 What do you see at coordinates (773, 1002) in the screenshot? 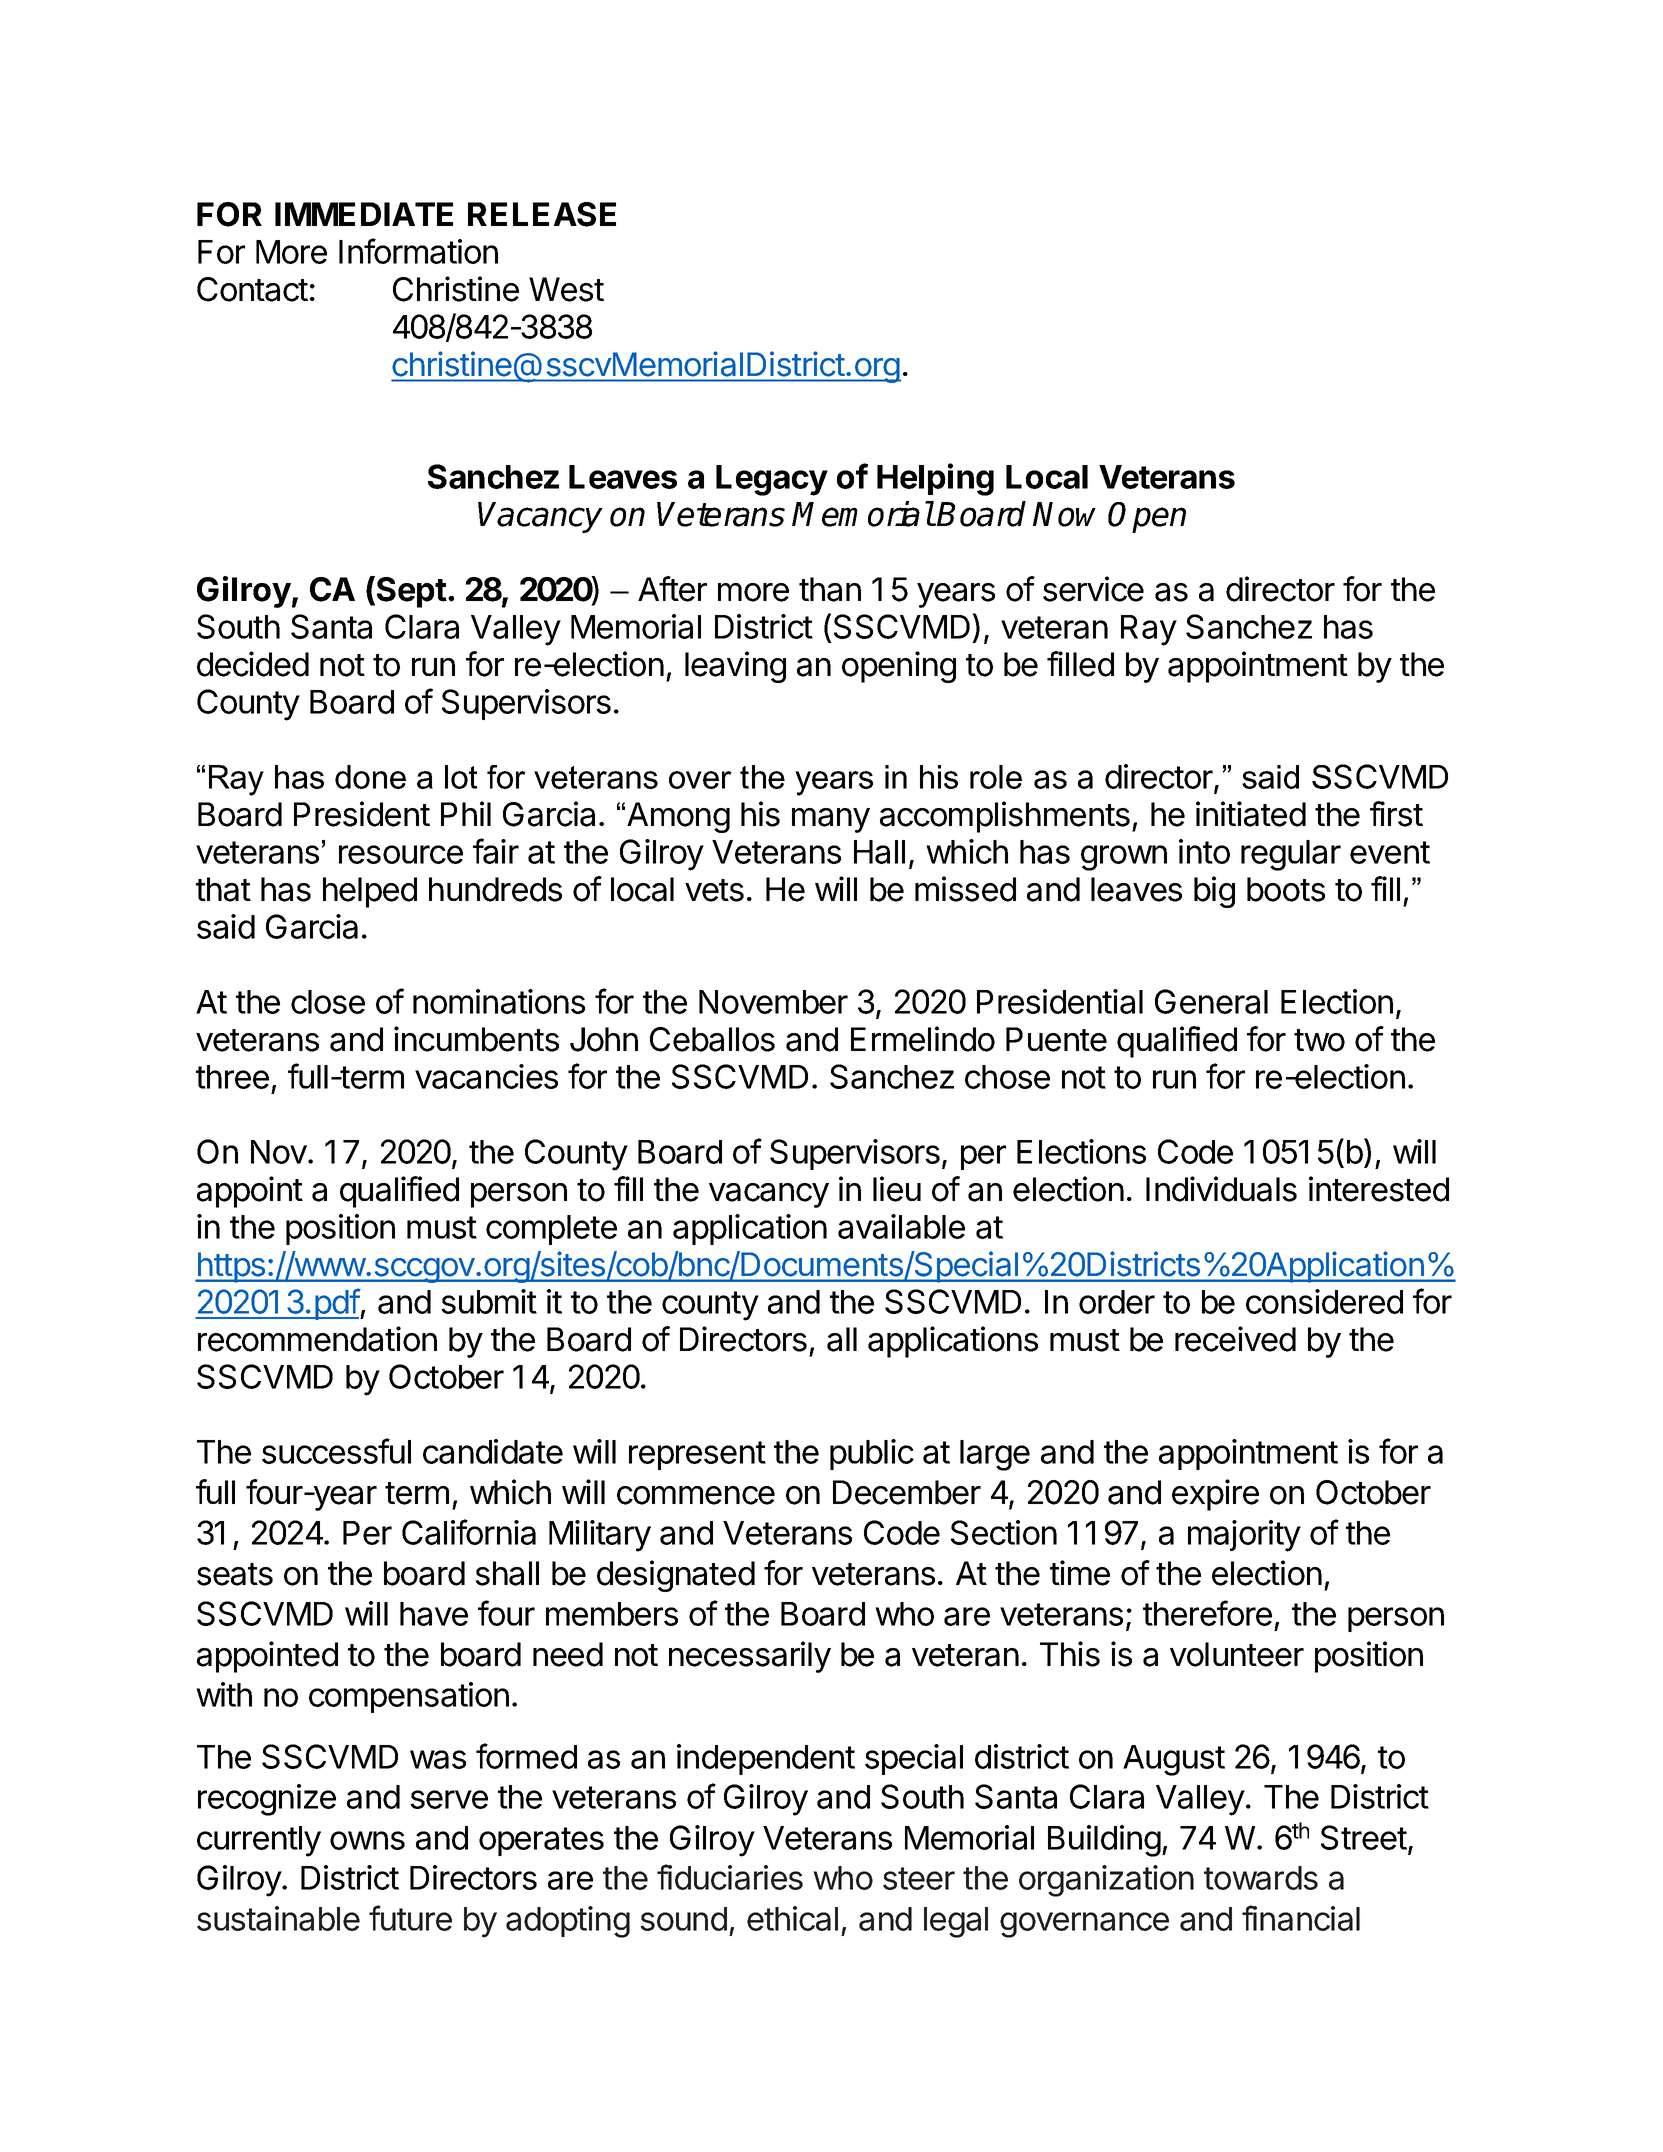
I see `November` at bounding box center [773, 1002].
